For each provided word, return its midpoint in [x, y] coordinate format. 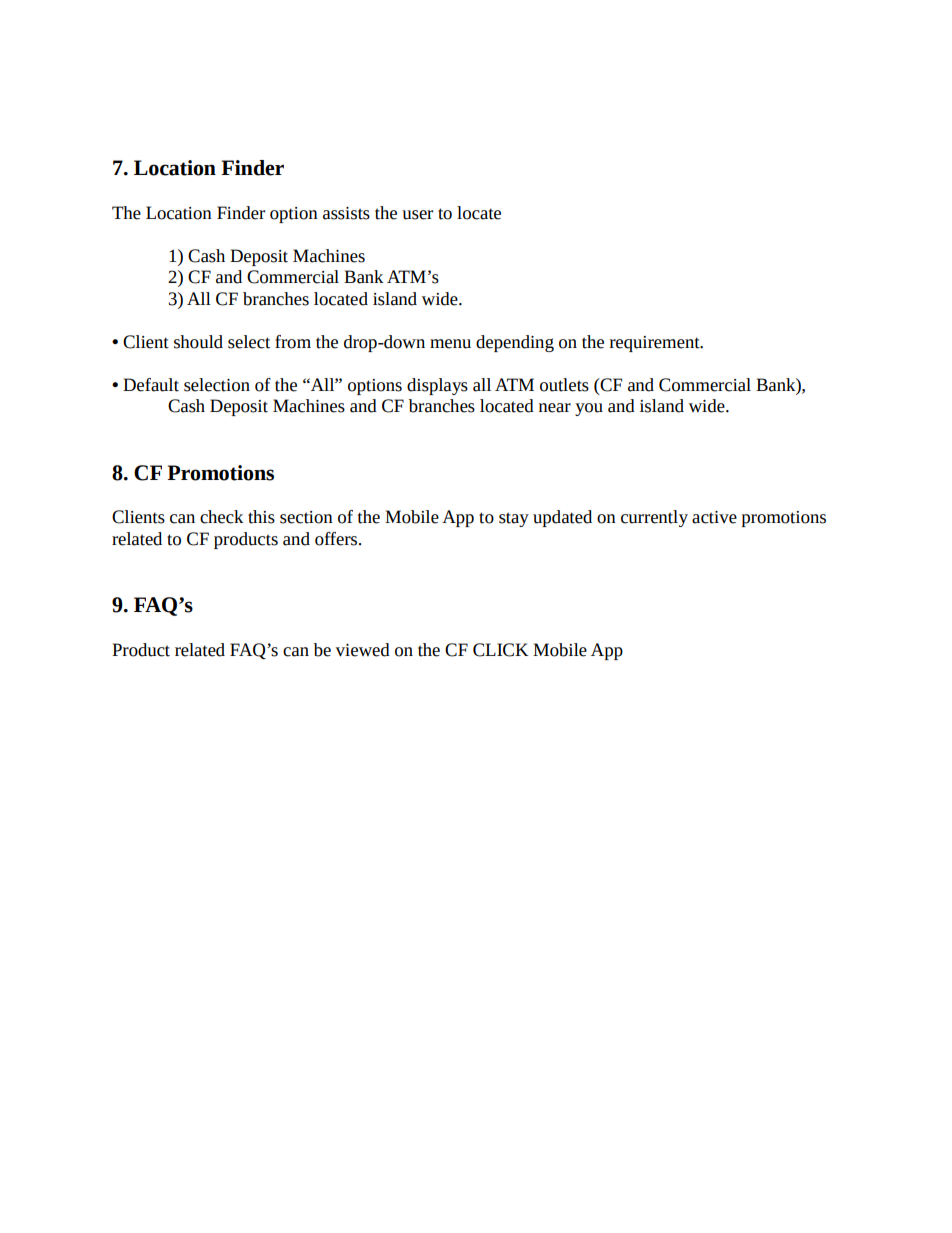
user [417, 215]
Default [151, 385]
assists [346, 213]
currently [654, 518]
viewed [363, 650]
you [589, 409]
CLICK [500, 650]
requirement [656, 344]
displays [437, 386]
